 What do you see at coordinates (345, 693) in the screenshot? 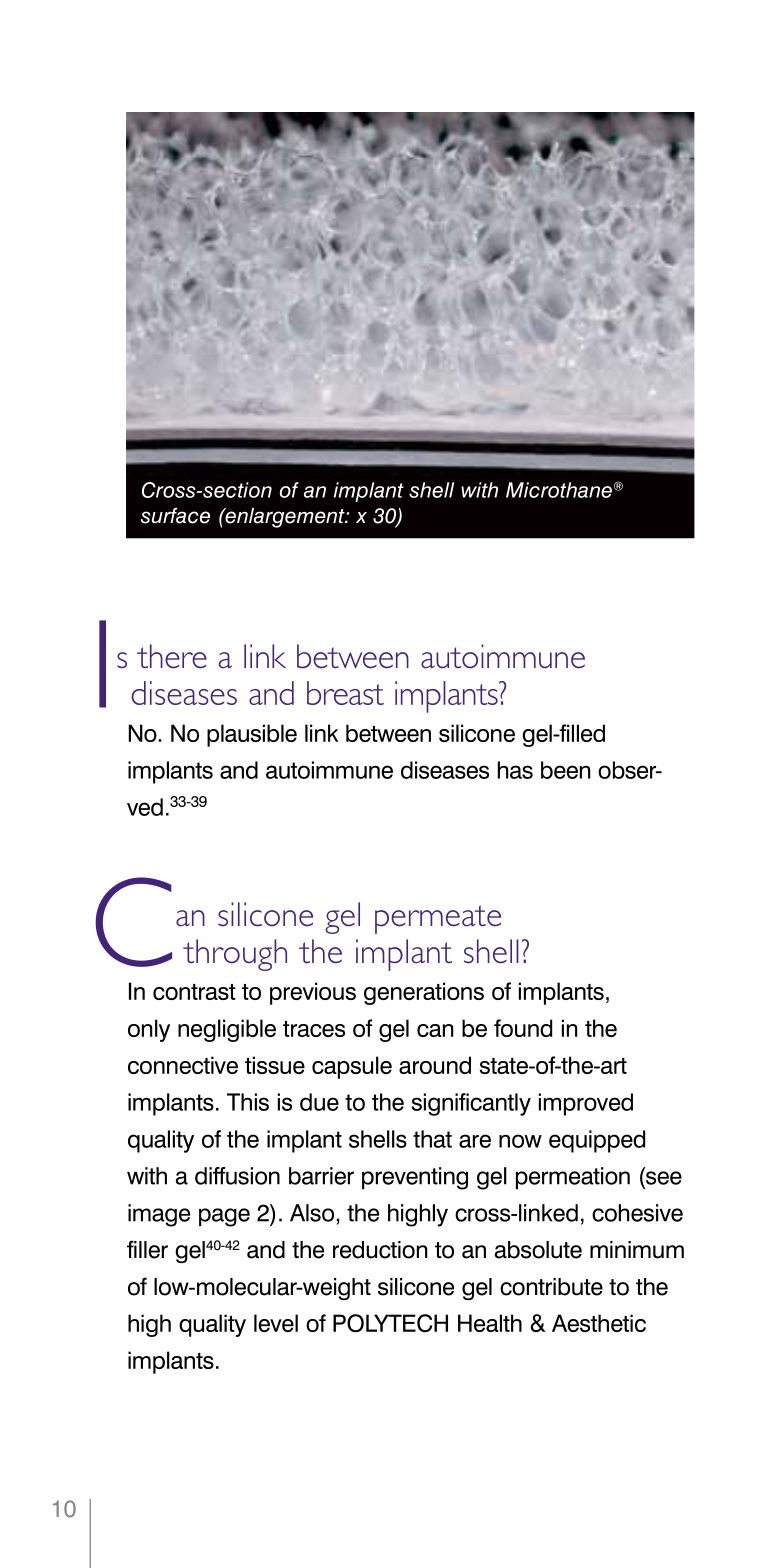
I see `breast` at bounding box center [345, 693].
